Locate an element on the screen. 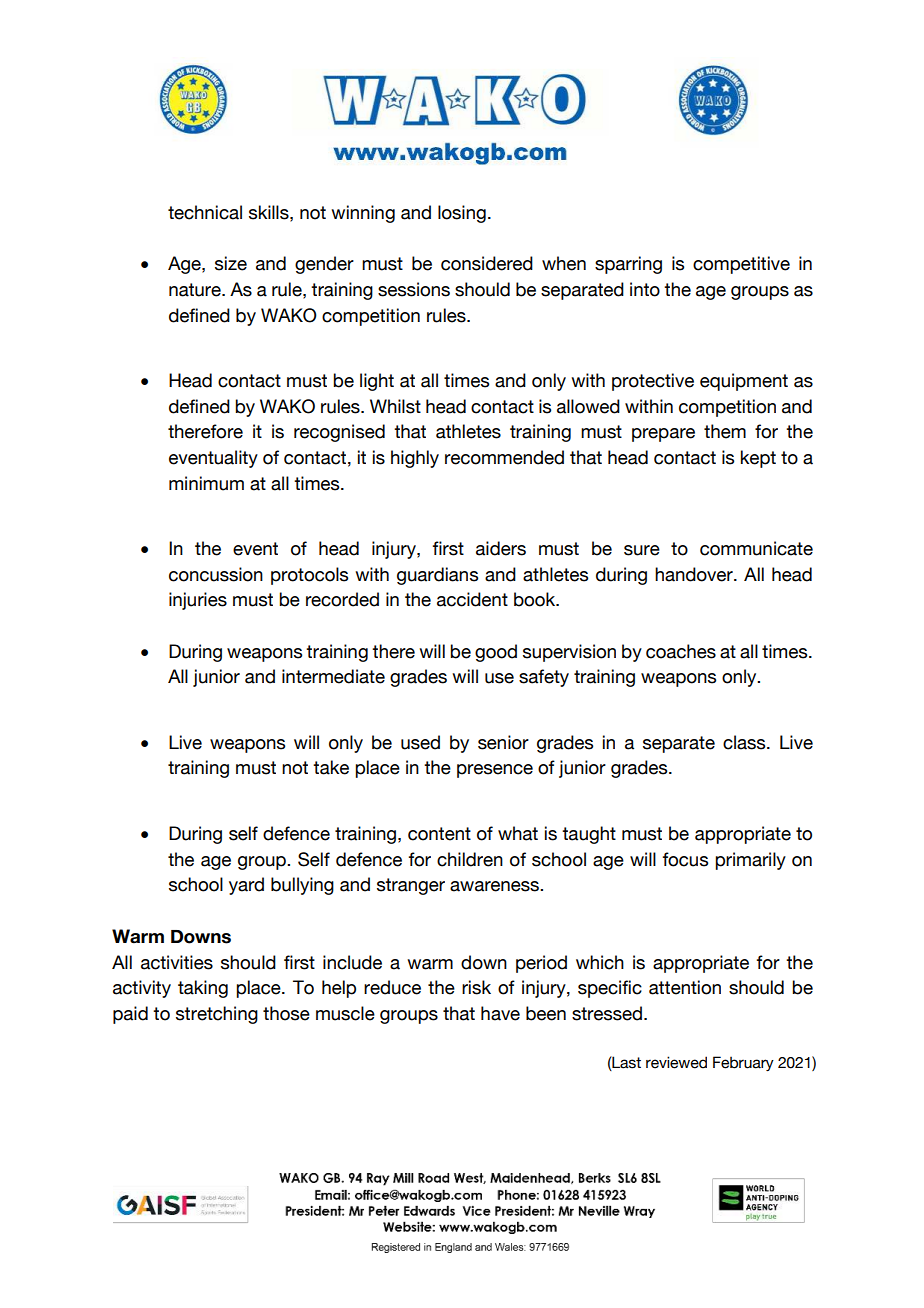  sparring is located at coordinates (628, 265).
